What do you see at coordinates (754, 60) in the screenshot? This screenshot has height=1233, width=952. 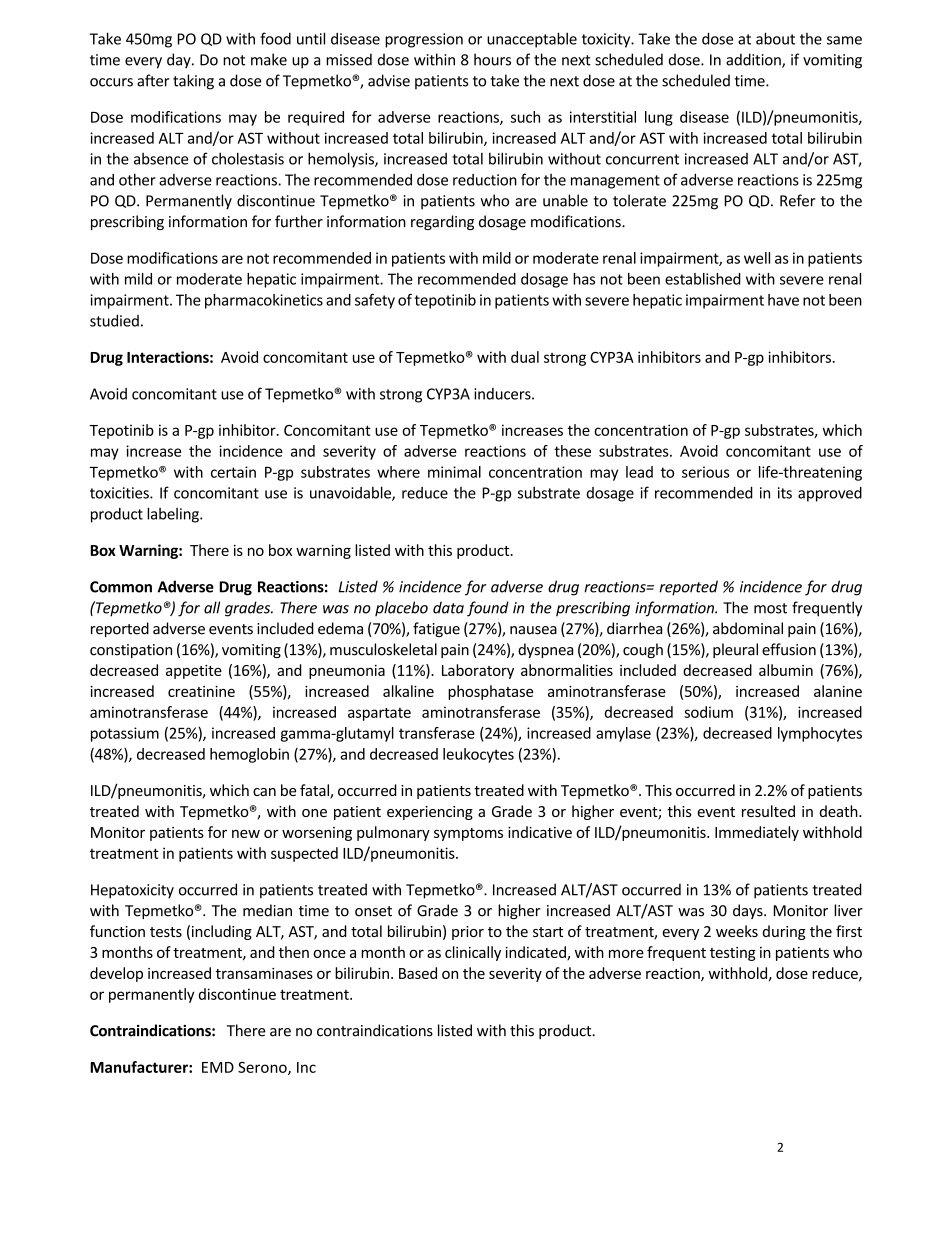 I see `addition` at bounding box center [754, 60].
